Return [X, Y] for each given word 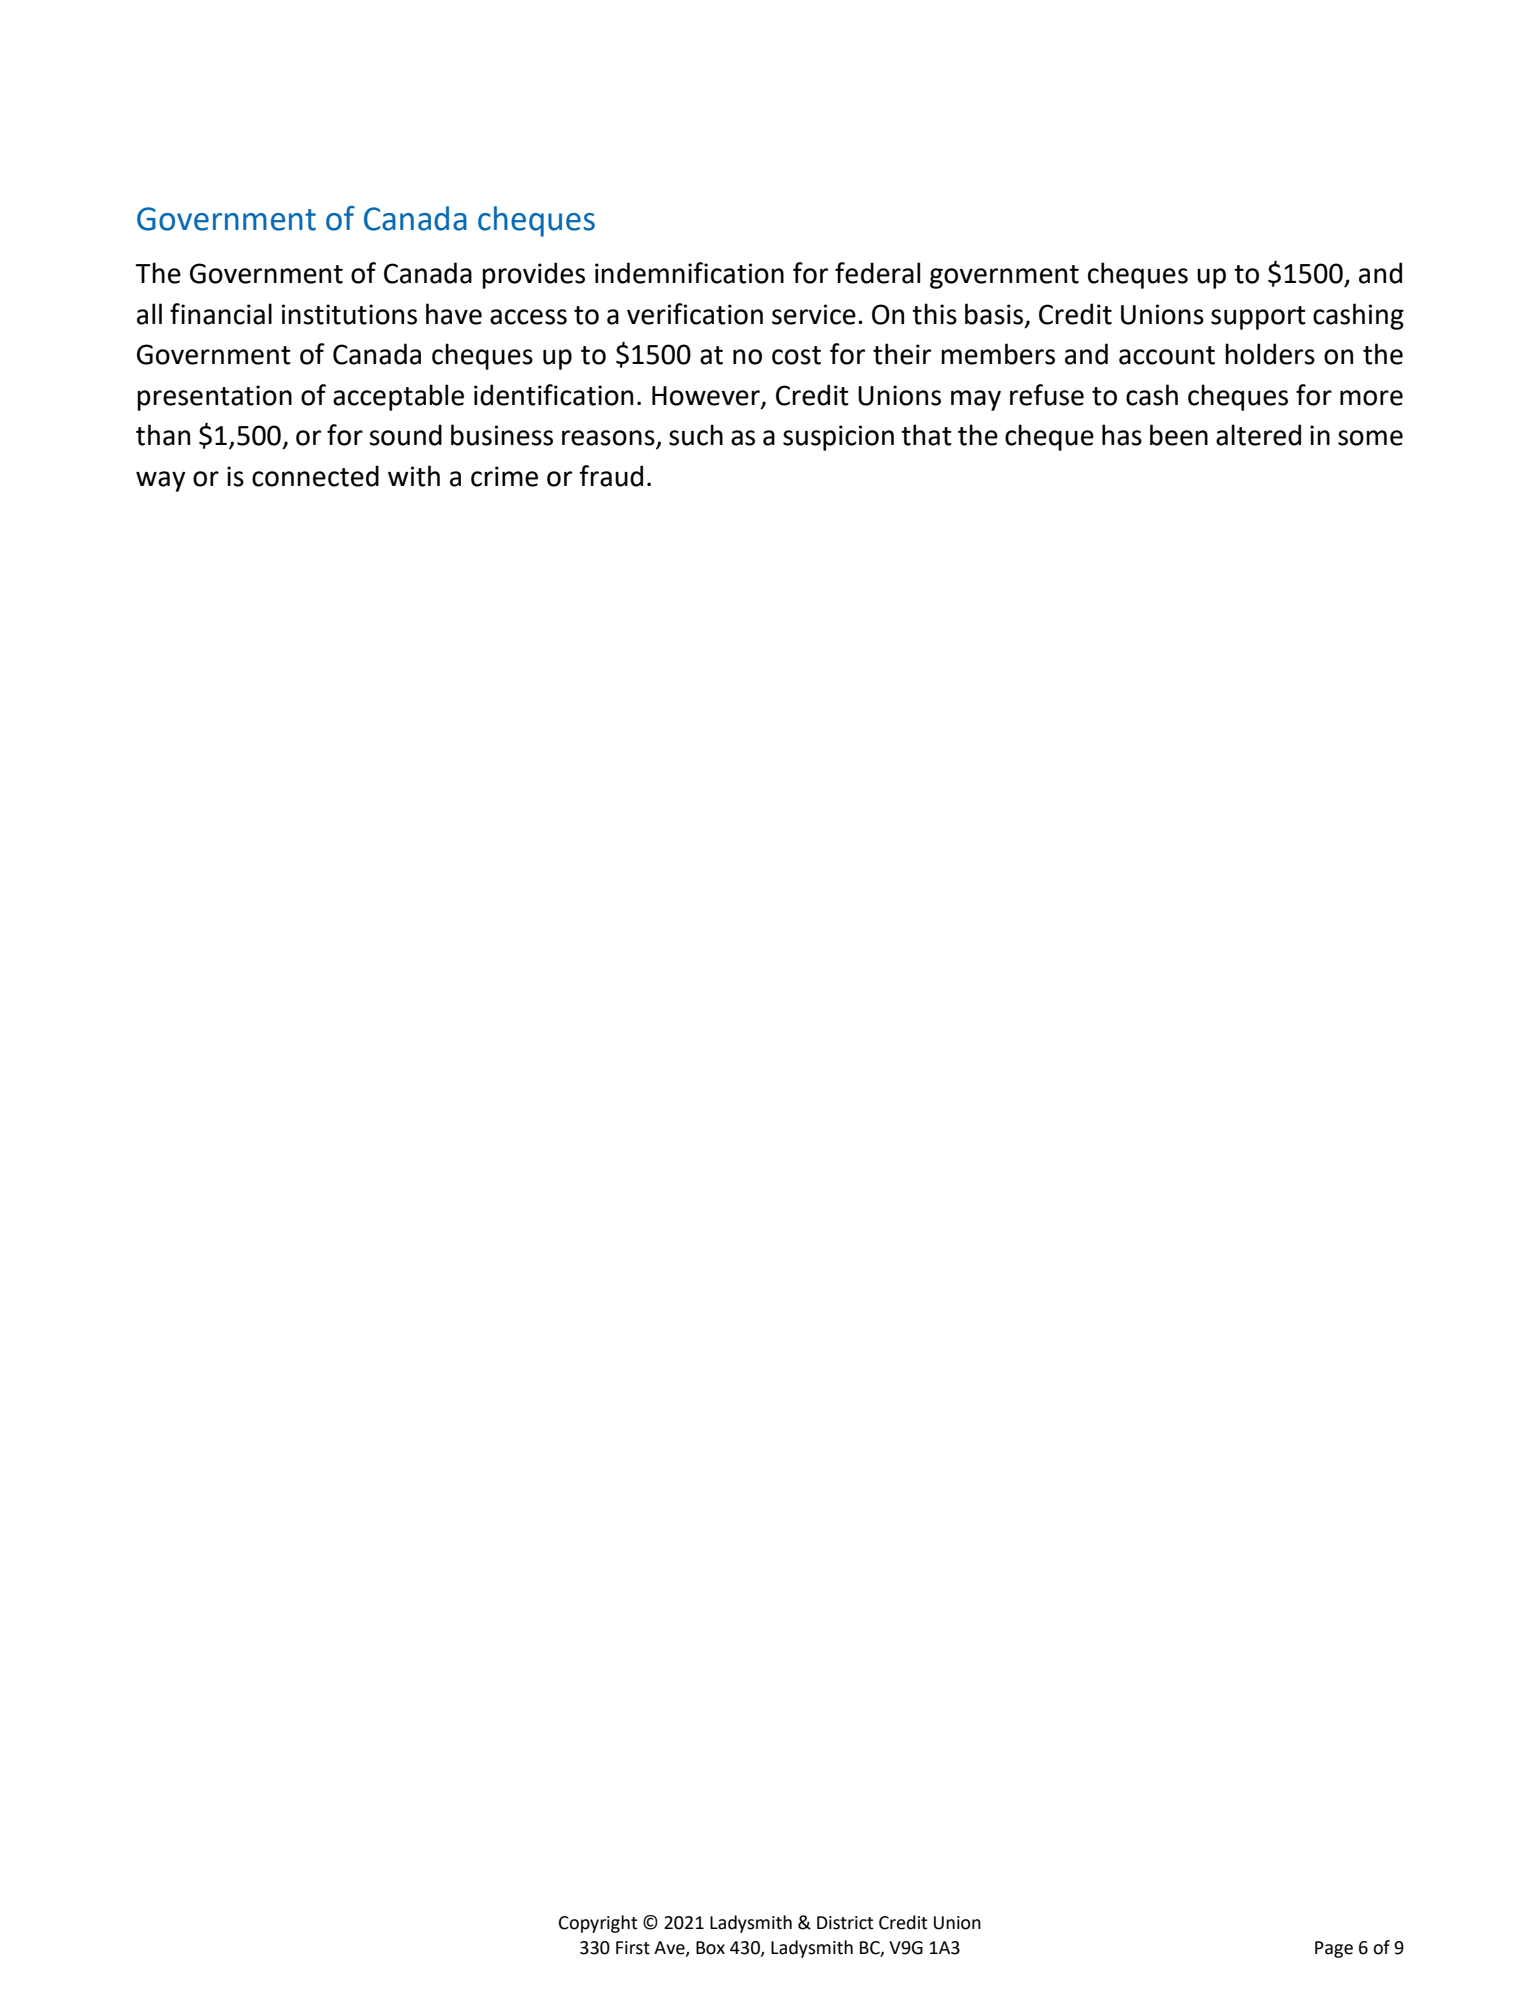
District [845, 1923]
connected [315, 476]
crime [504, 476]
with [414, 476]
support [1258, 318]
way [161, 481]
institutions [349, 314]
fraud [611, 476]
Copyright [598, 1924]
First [633, 1948]
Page [1334, 1949]
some [1370, 438]
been [1179, 435]
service [814, 314]
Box [710, 1948]
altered [1258, 435]
